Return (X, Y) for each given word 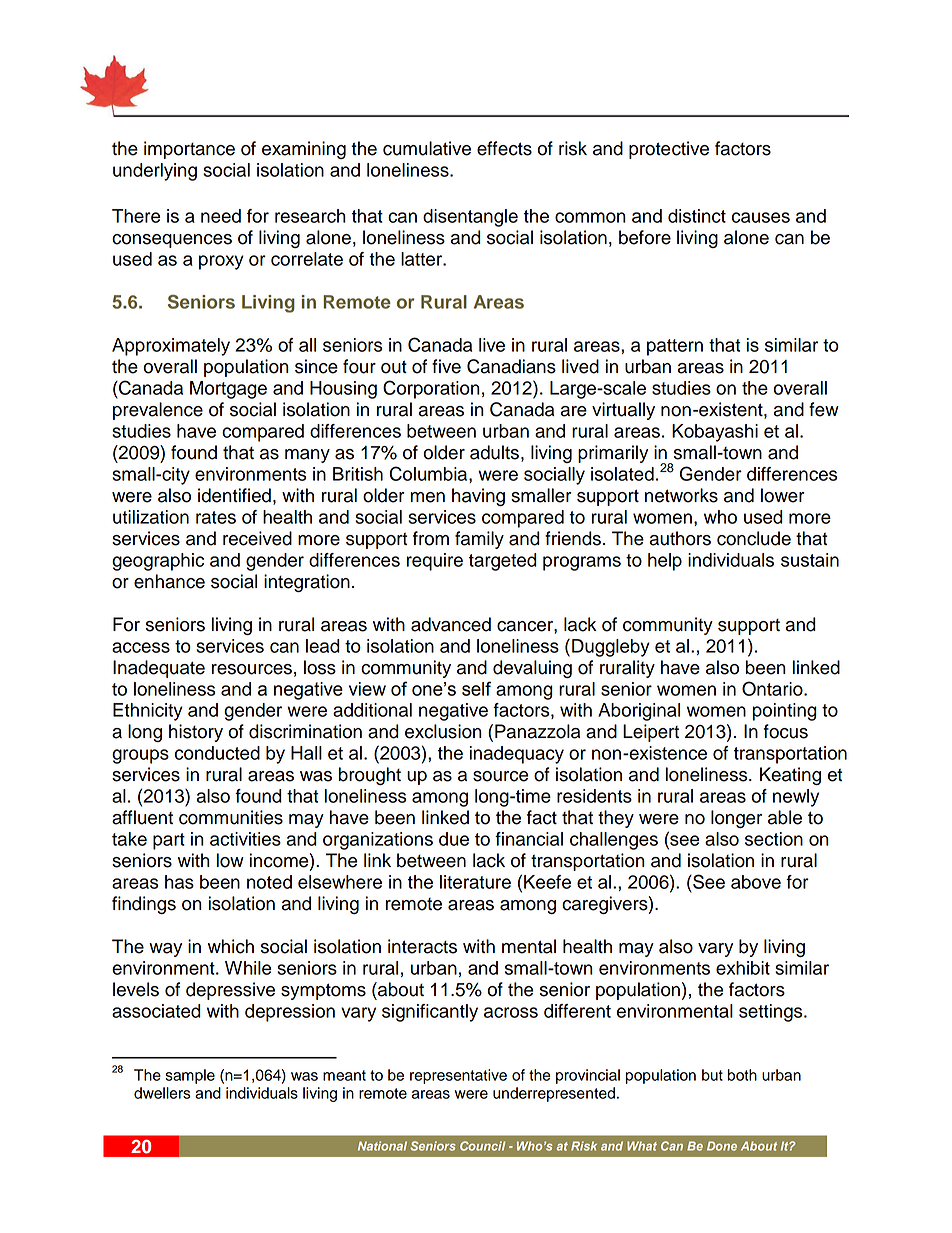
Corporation (431, 389)
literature (475, 882)
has (179, 882)
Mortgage (228, 390)
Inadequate (159, 669)
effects (504, 148)
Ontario (773, 688)
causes (761, 217)
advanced (451, 624)
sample (190, 1076)
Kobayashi (715, 433)
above (756, 882)
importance (189, 150)
